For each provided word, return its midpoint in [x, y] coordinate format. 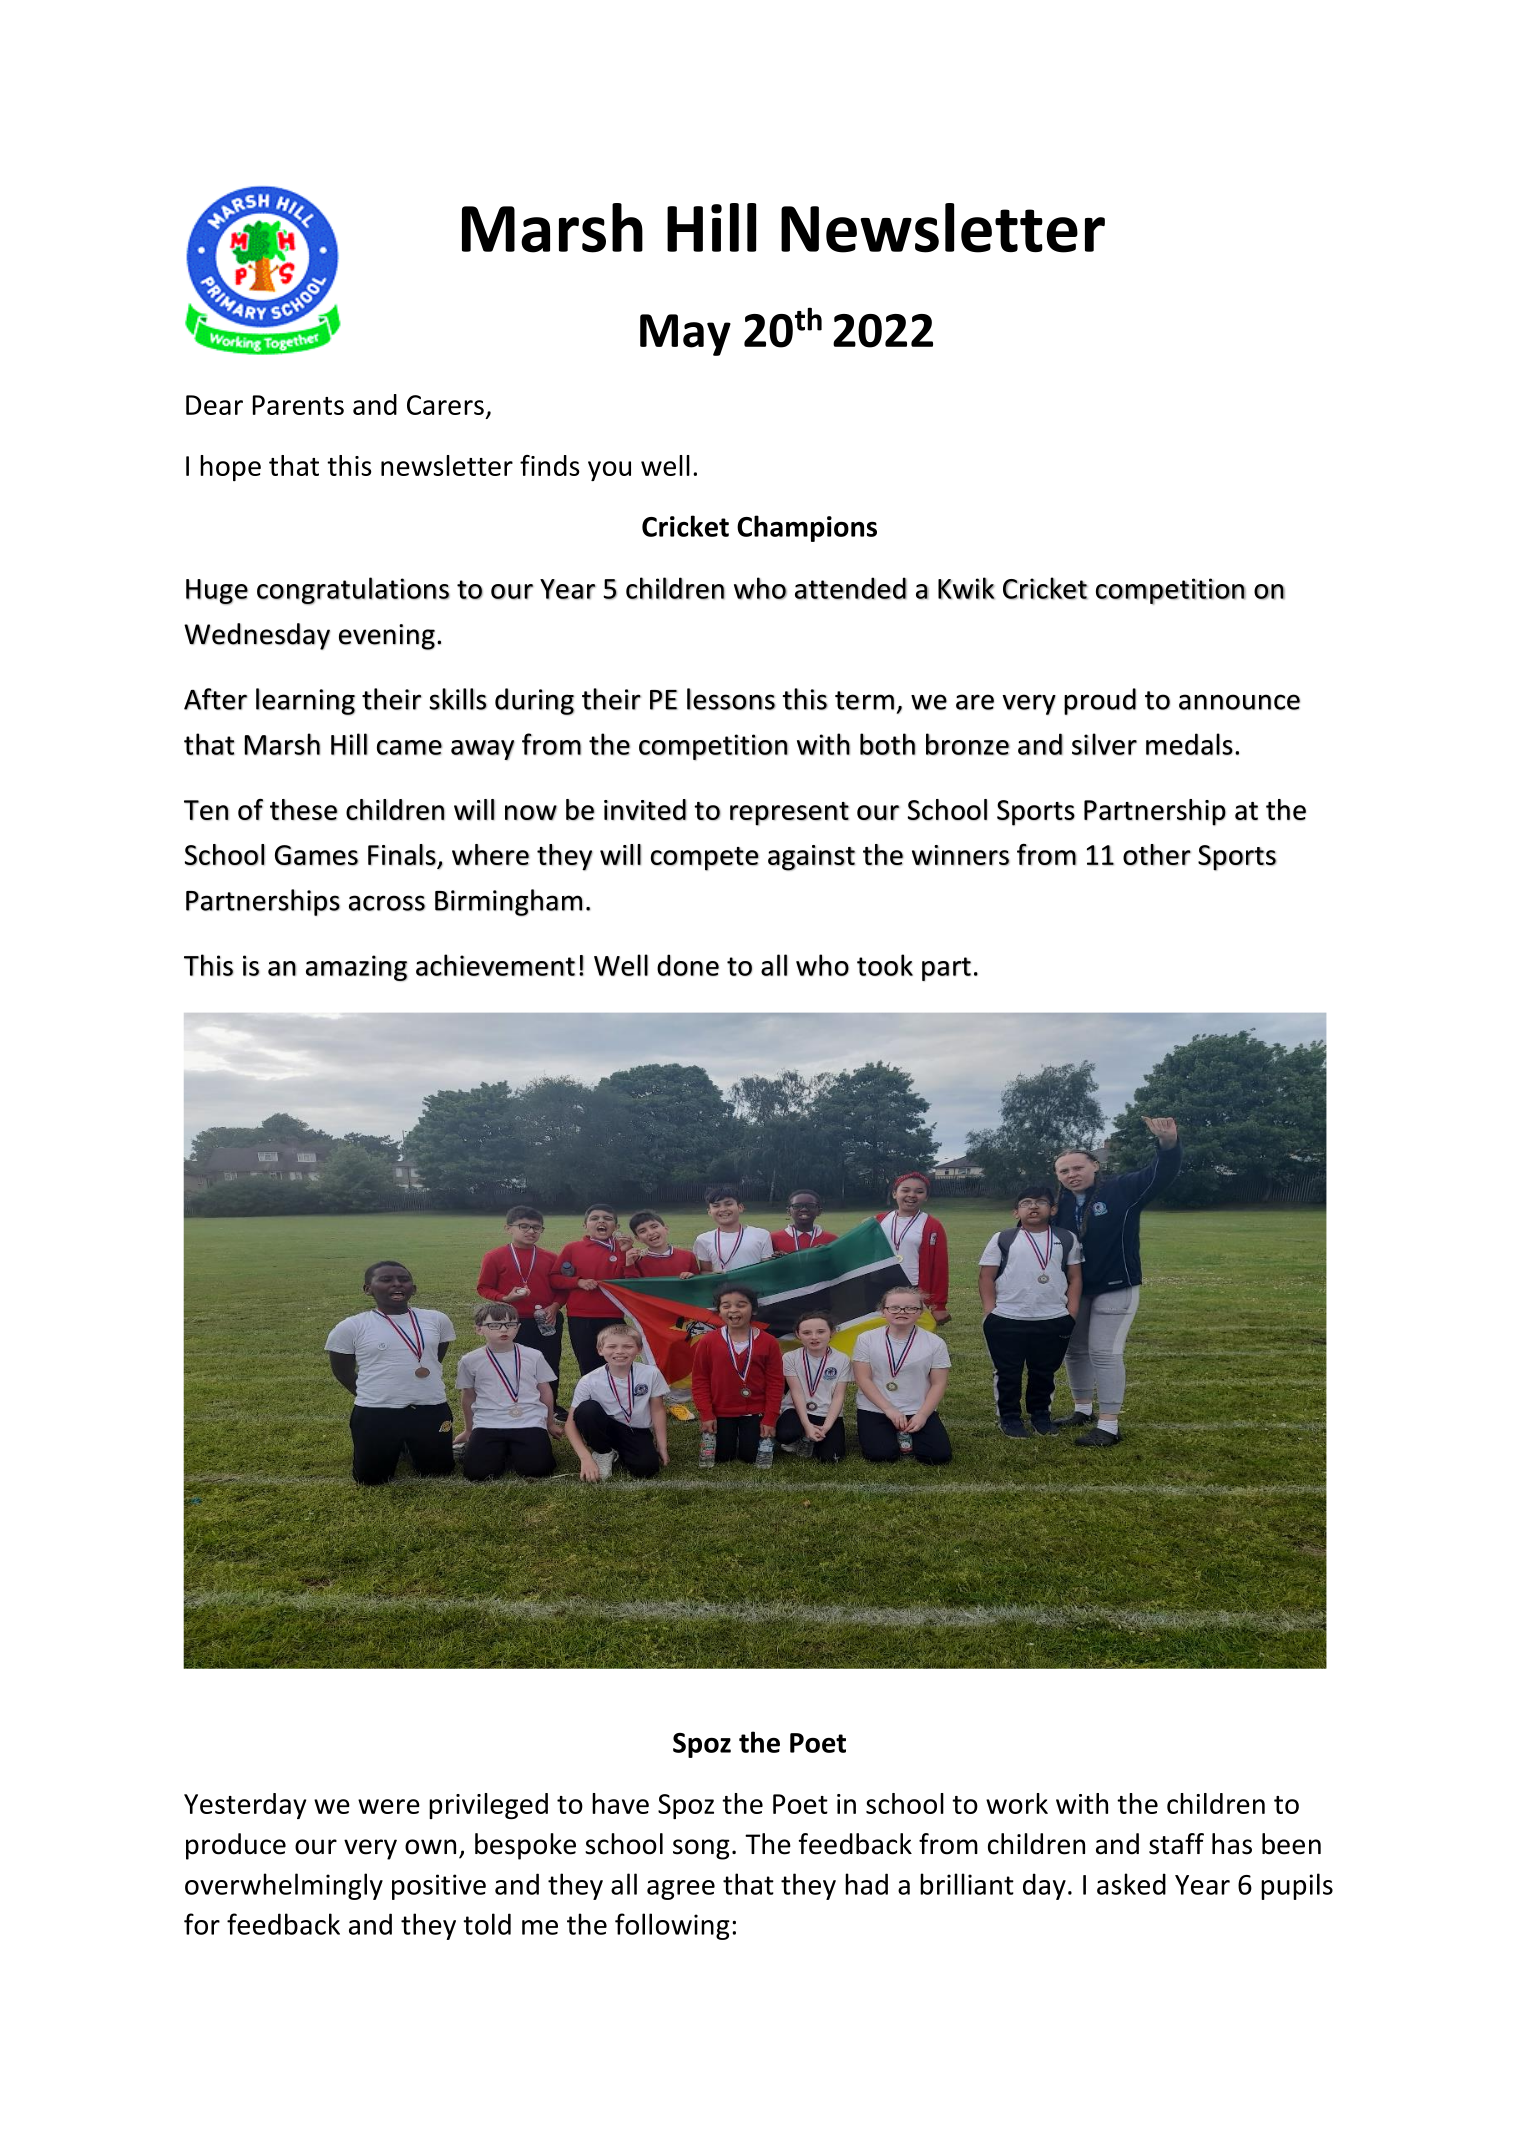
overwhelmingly [284, 1886]
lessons [731, 699]
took [885, 965]
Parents [298, 405]
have [620, 1803]
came [409, 747]
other [1157, 855]
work [1017, 1803]
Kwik [966, 588]
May [685, 335]
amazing [356, 968]
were [389, 1806]
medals [1189, 744]
